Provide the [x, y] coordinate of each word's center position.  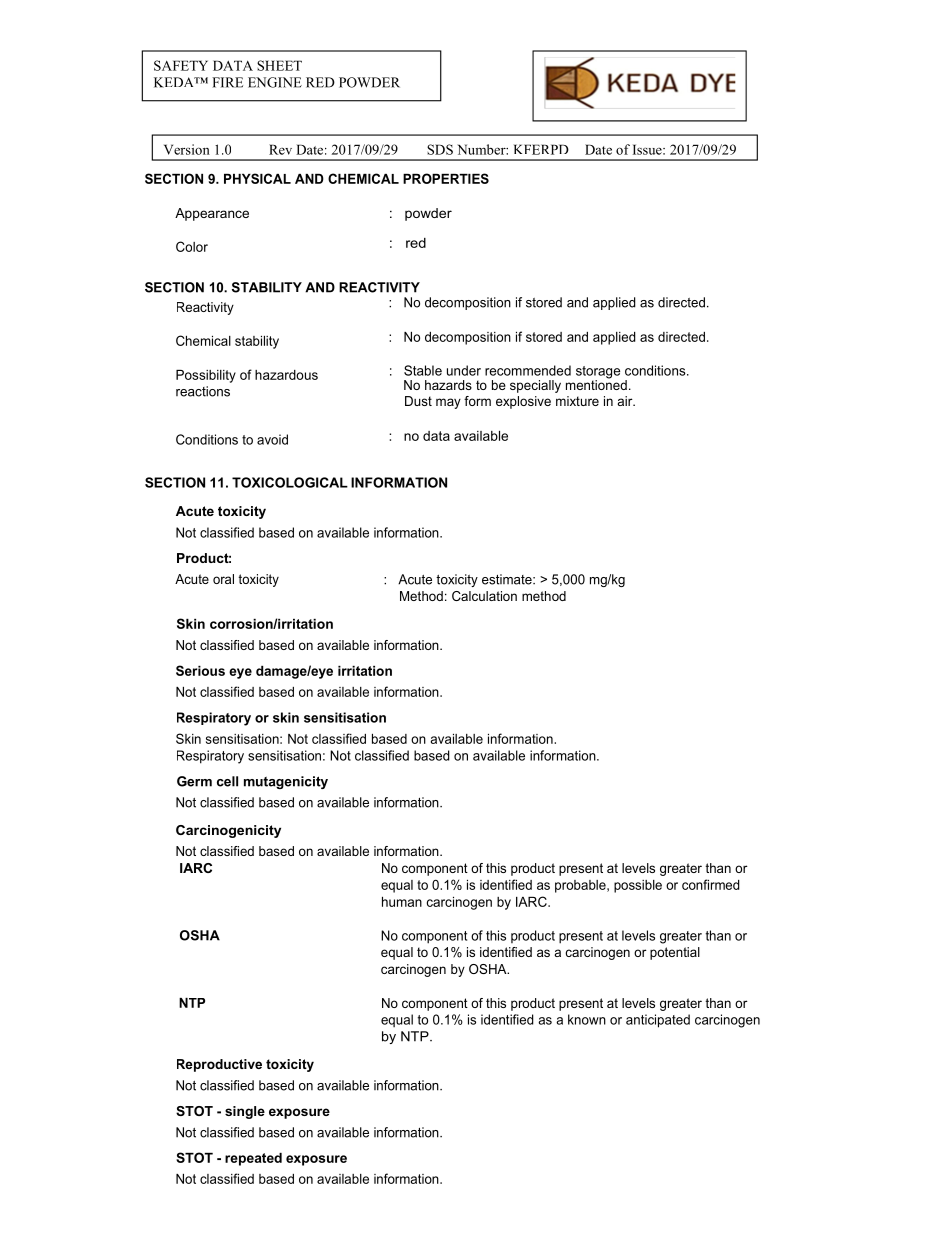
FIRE [227, 82]
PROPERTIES [446, 178]
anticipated [658, 1021]
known [587, 1019]
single [245, 1112]
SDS [440, 149]
